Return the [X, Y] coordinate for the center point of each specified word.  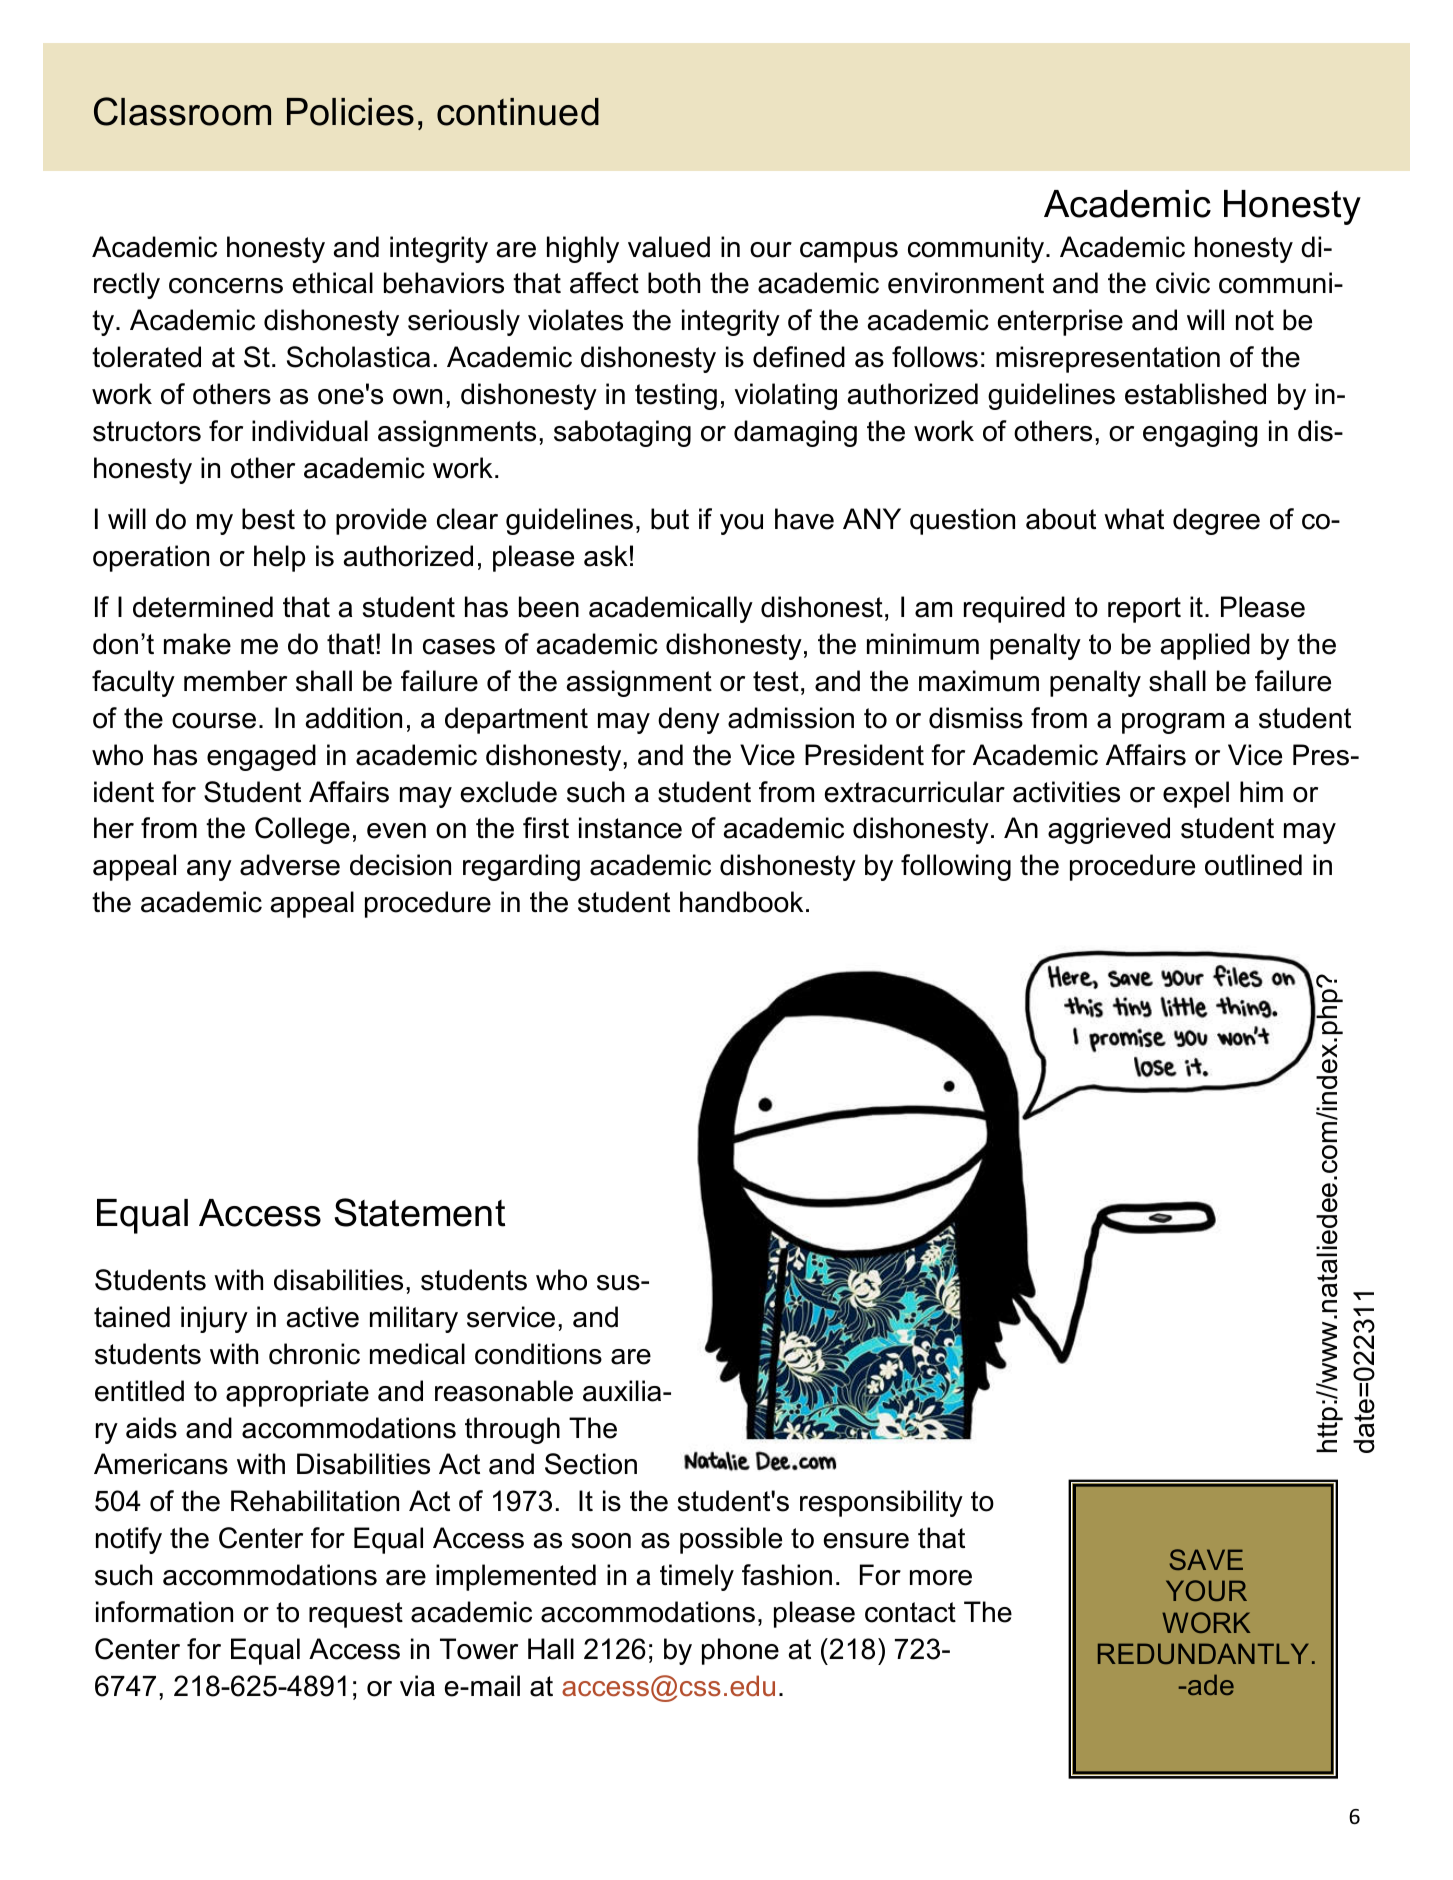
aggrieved [1109, 830]
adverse [290, 865]
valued [669, 247]
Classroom [182, 111]
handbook [741, 902]
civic [1183, 283]
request [356, 1615]
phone [740, 1651]
